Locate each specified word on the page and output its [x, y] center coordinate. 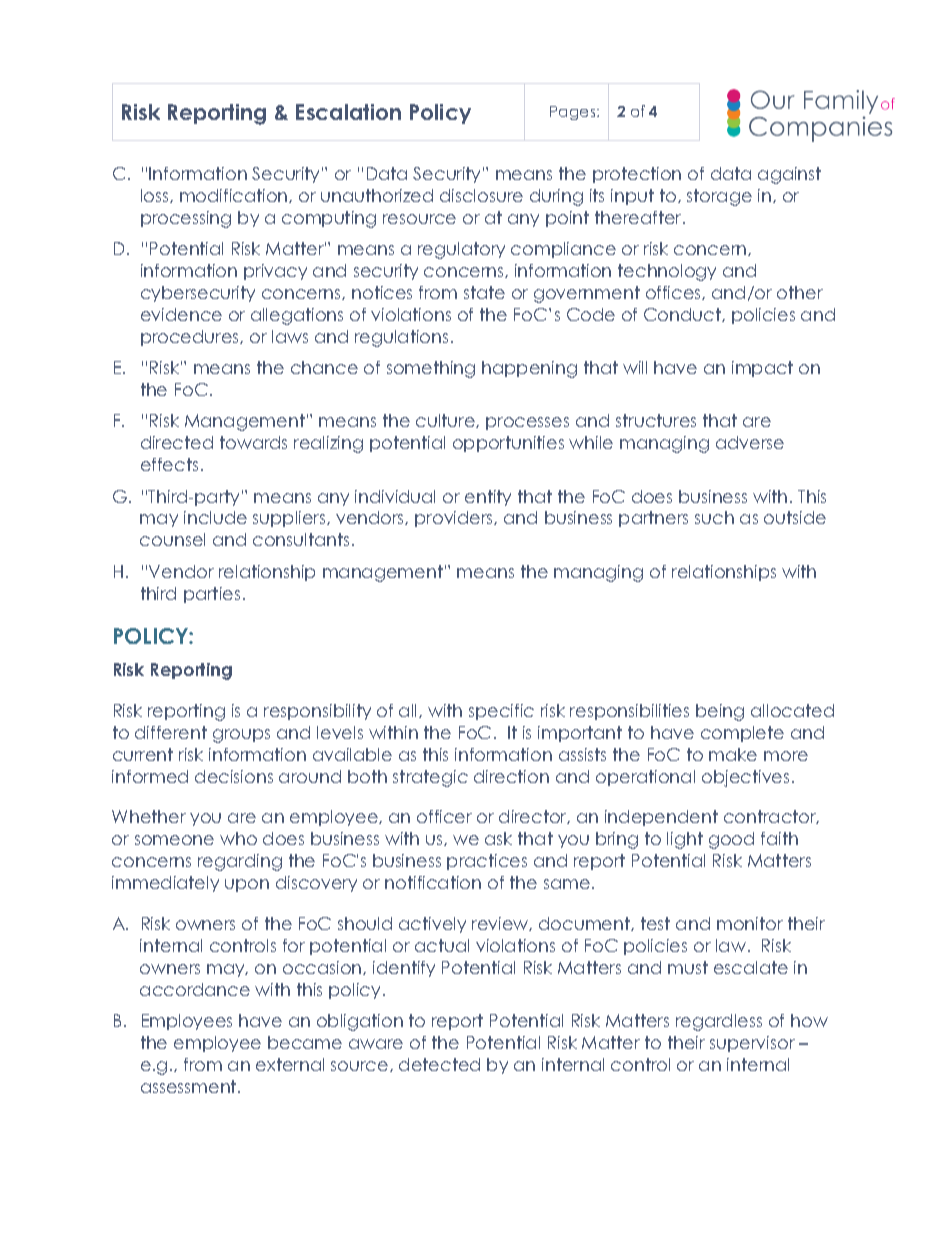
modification [235, 196]
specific [501, 712]
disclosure [481, 195]
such [714, 517]
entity [488, 498]
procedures [191, 338]
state [484, 292]
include [215, 517]
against [789, 175]
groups [241, 736]
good [731, 840]
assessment [190, 1086]
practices [487, 862]
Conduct [683, 315]
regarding [240, 862]
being [720, 712]
